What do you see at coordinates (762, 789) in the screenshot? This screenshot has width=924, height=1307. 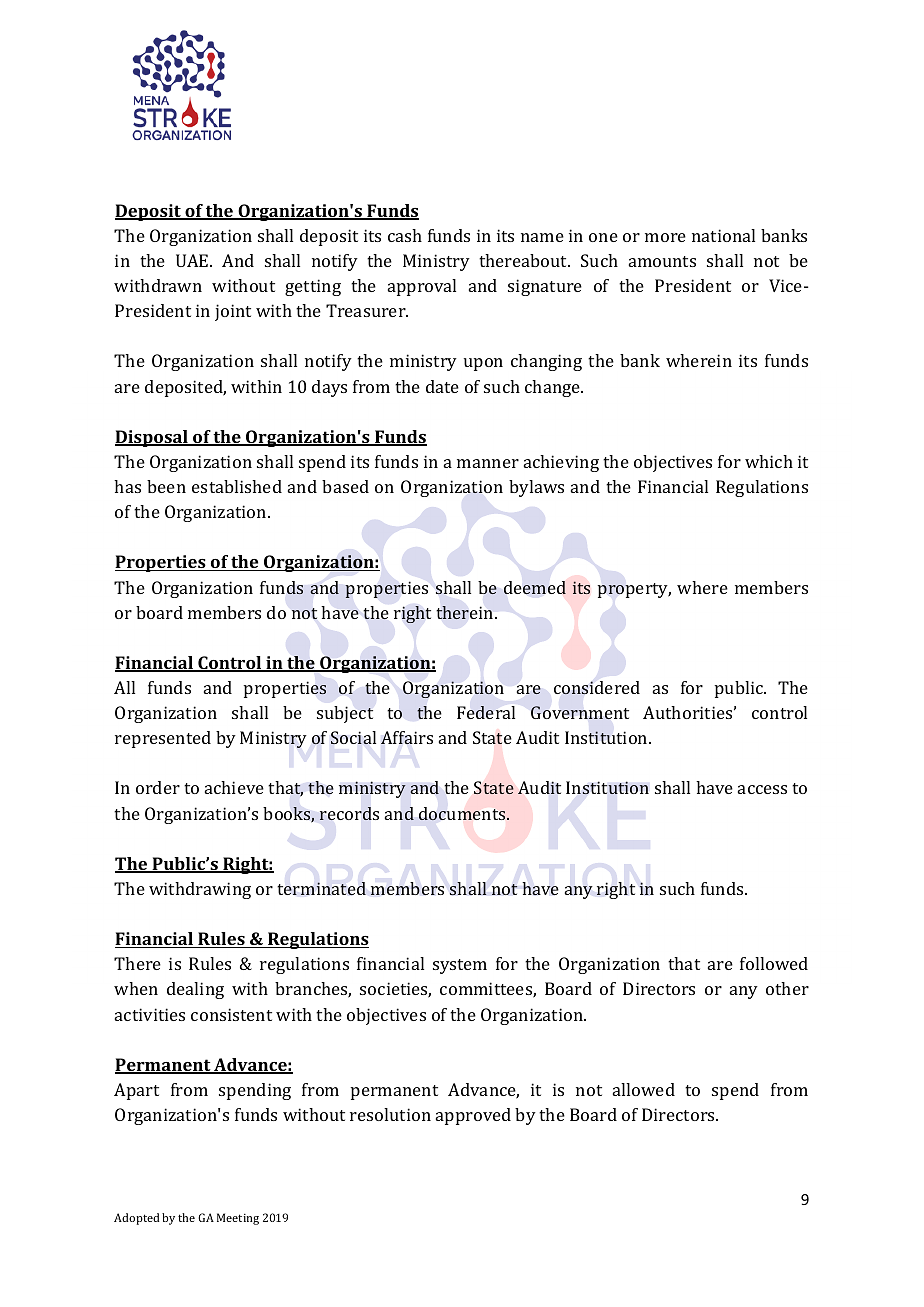 I see `access` at bounding box center [762, 789].
